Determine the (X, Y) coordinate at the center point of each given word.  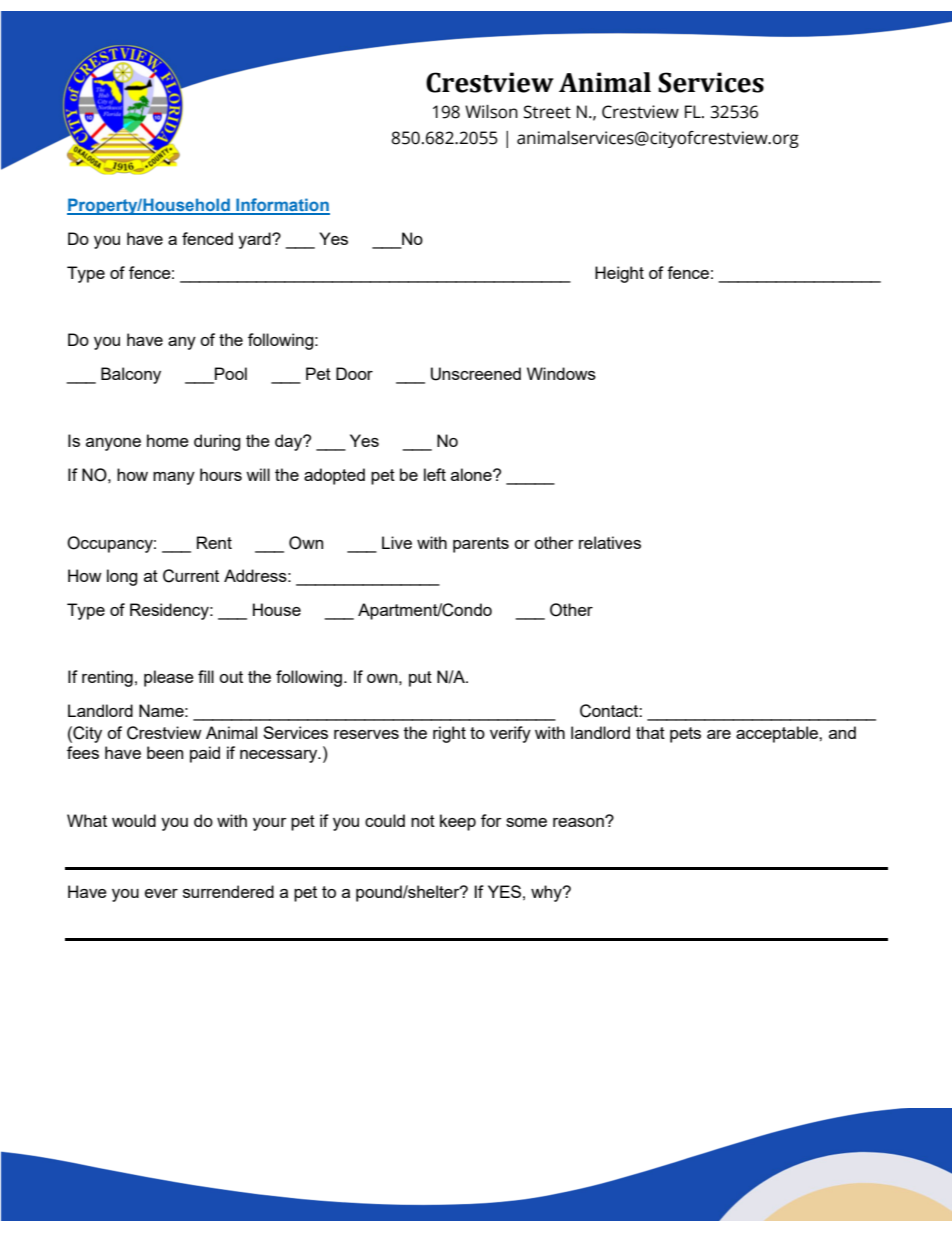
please (169, 678)
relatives (610, 542)
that (650, 732)
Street (547, 112)
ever (161, 893)
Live (397, 542)
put (420, 679)
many (174, 478)
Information (282, 206)
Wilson (491, 112)
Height (619, 274)
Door (354, 373)
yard (255, 240)
